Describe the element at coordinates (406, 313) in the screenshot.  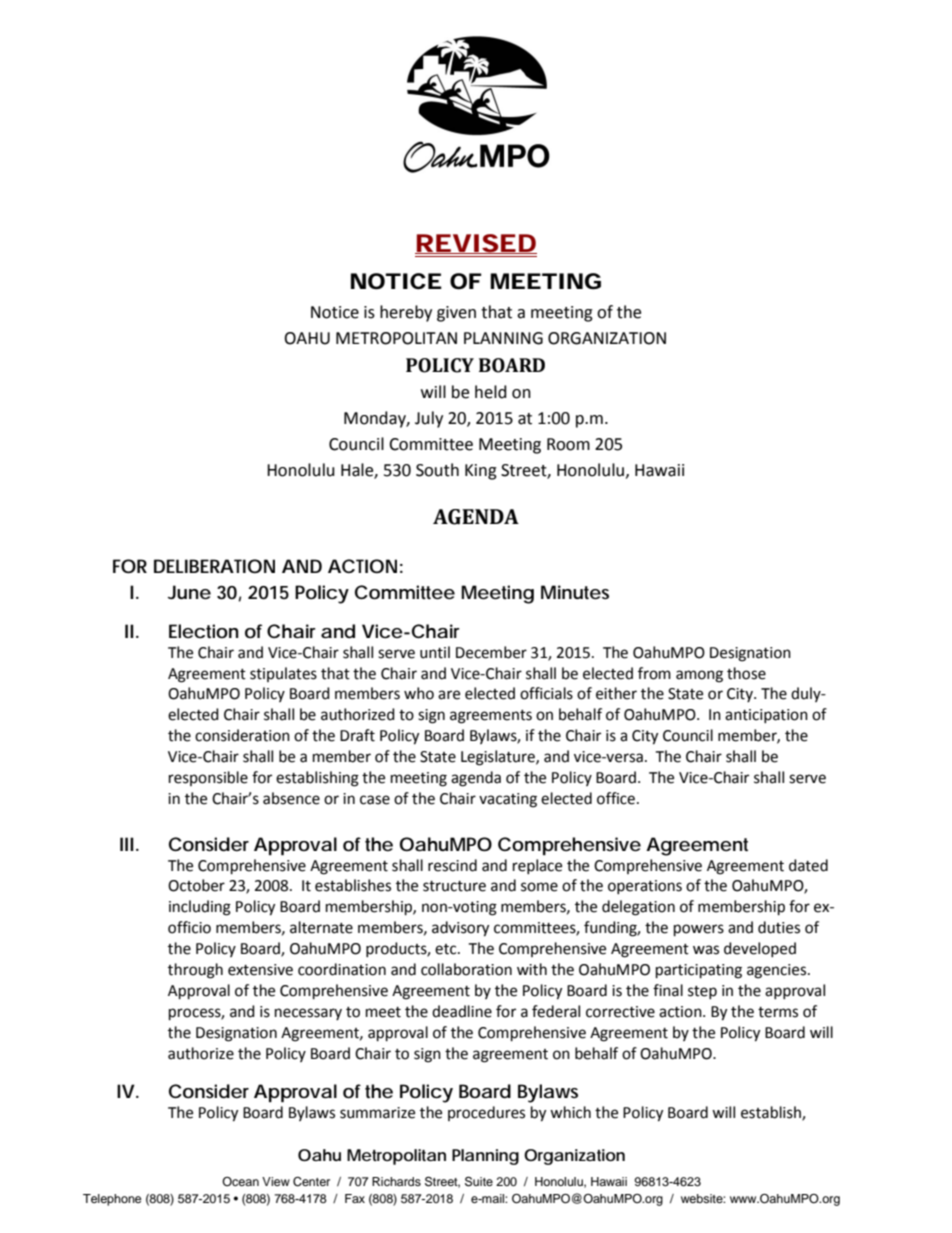
I see `hereby` at that location.
